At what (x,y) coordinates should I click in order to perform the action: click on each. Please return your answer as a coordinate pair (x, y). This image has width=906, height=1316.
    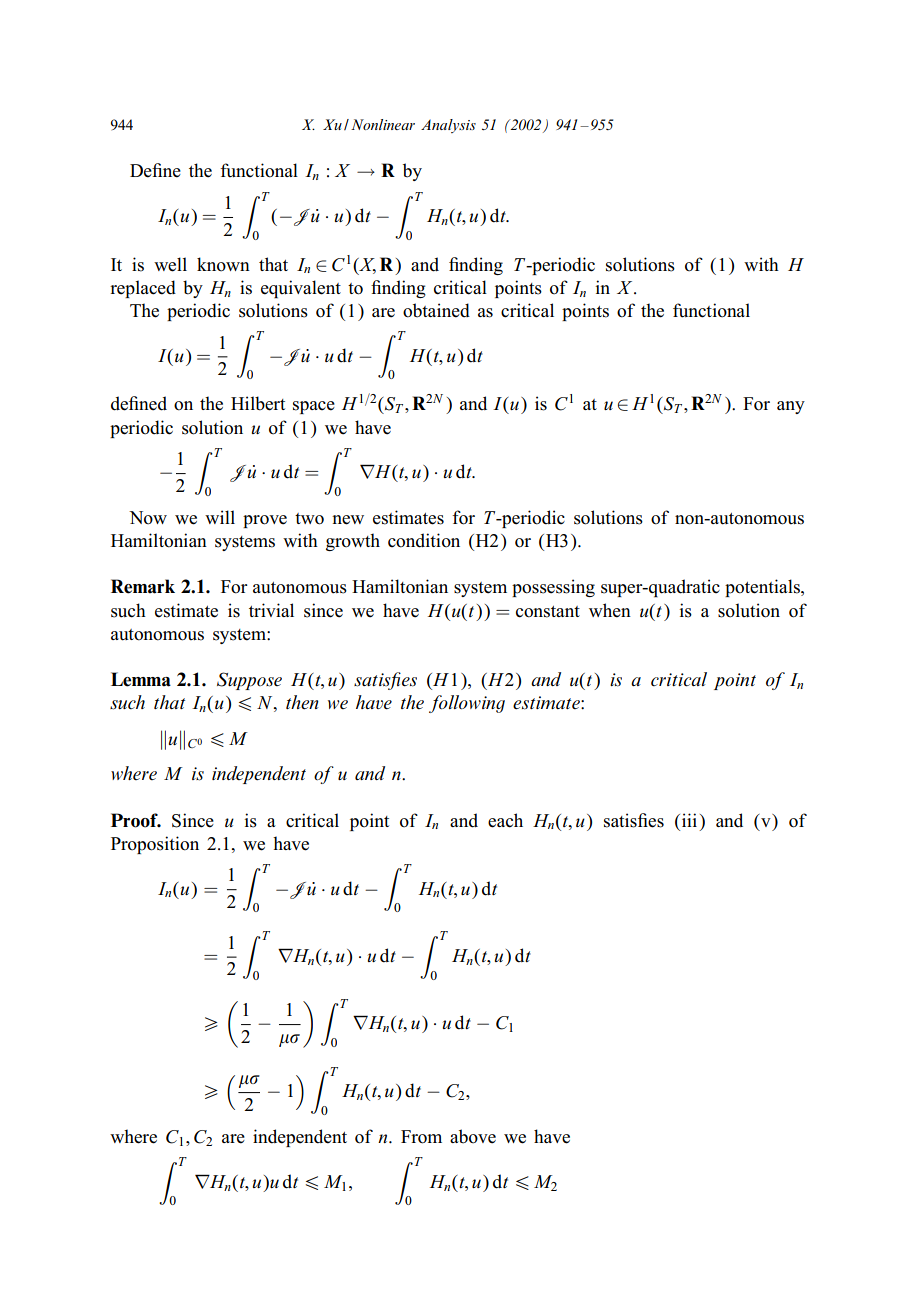
    Looking at the image, I should click on (505, 820).
